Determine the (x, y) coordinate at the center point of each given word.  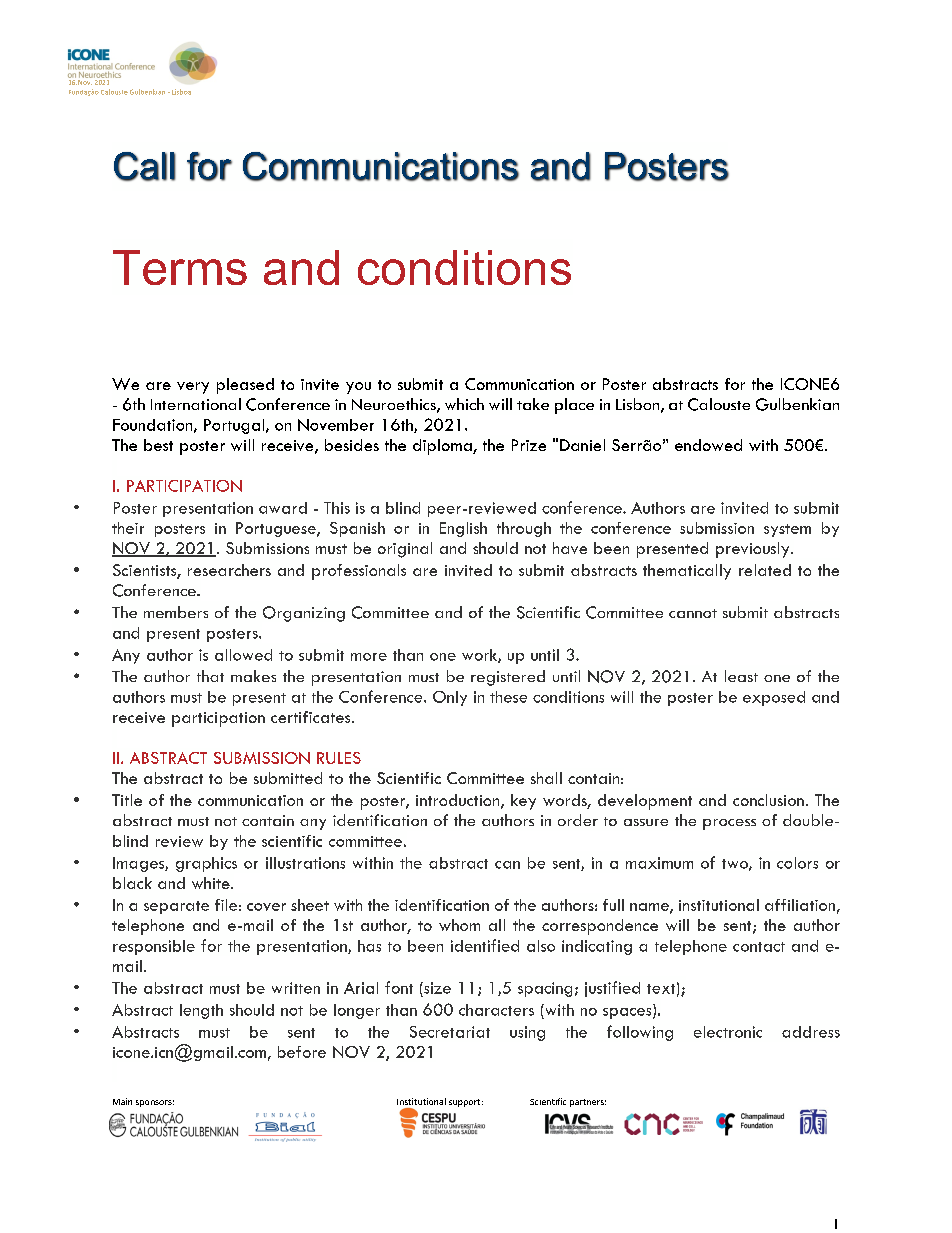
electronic (728, 1032)
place (574, 406)
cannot (693, 613)
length (201, 1011)
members (176, 612)
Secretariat (450, 1032)
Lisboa (181, 92)
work (480, 656)
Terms (180, 267)
